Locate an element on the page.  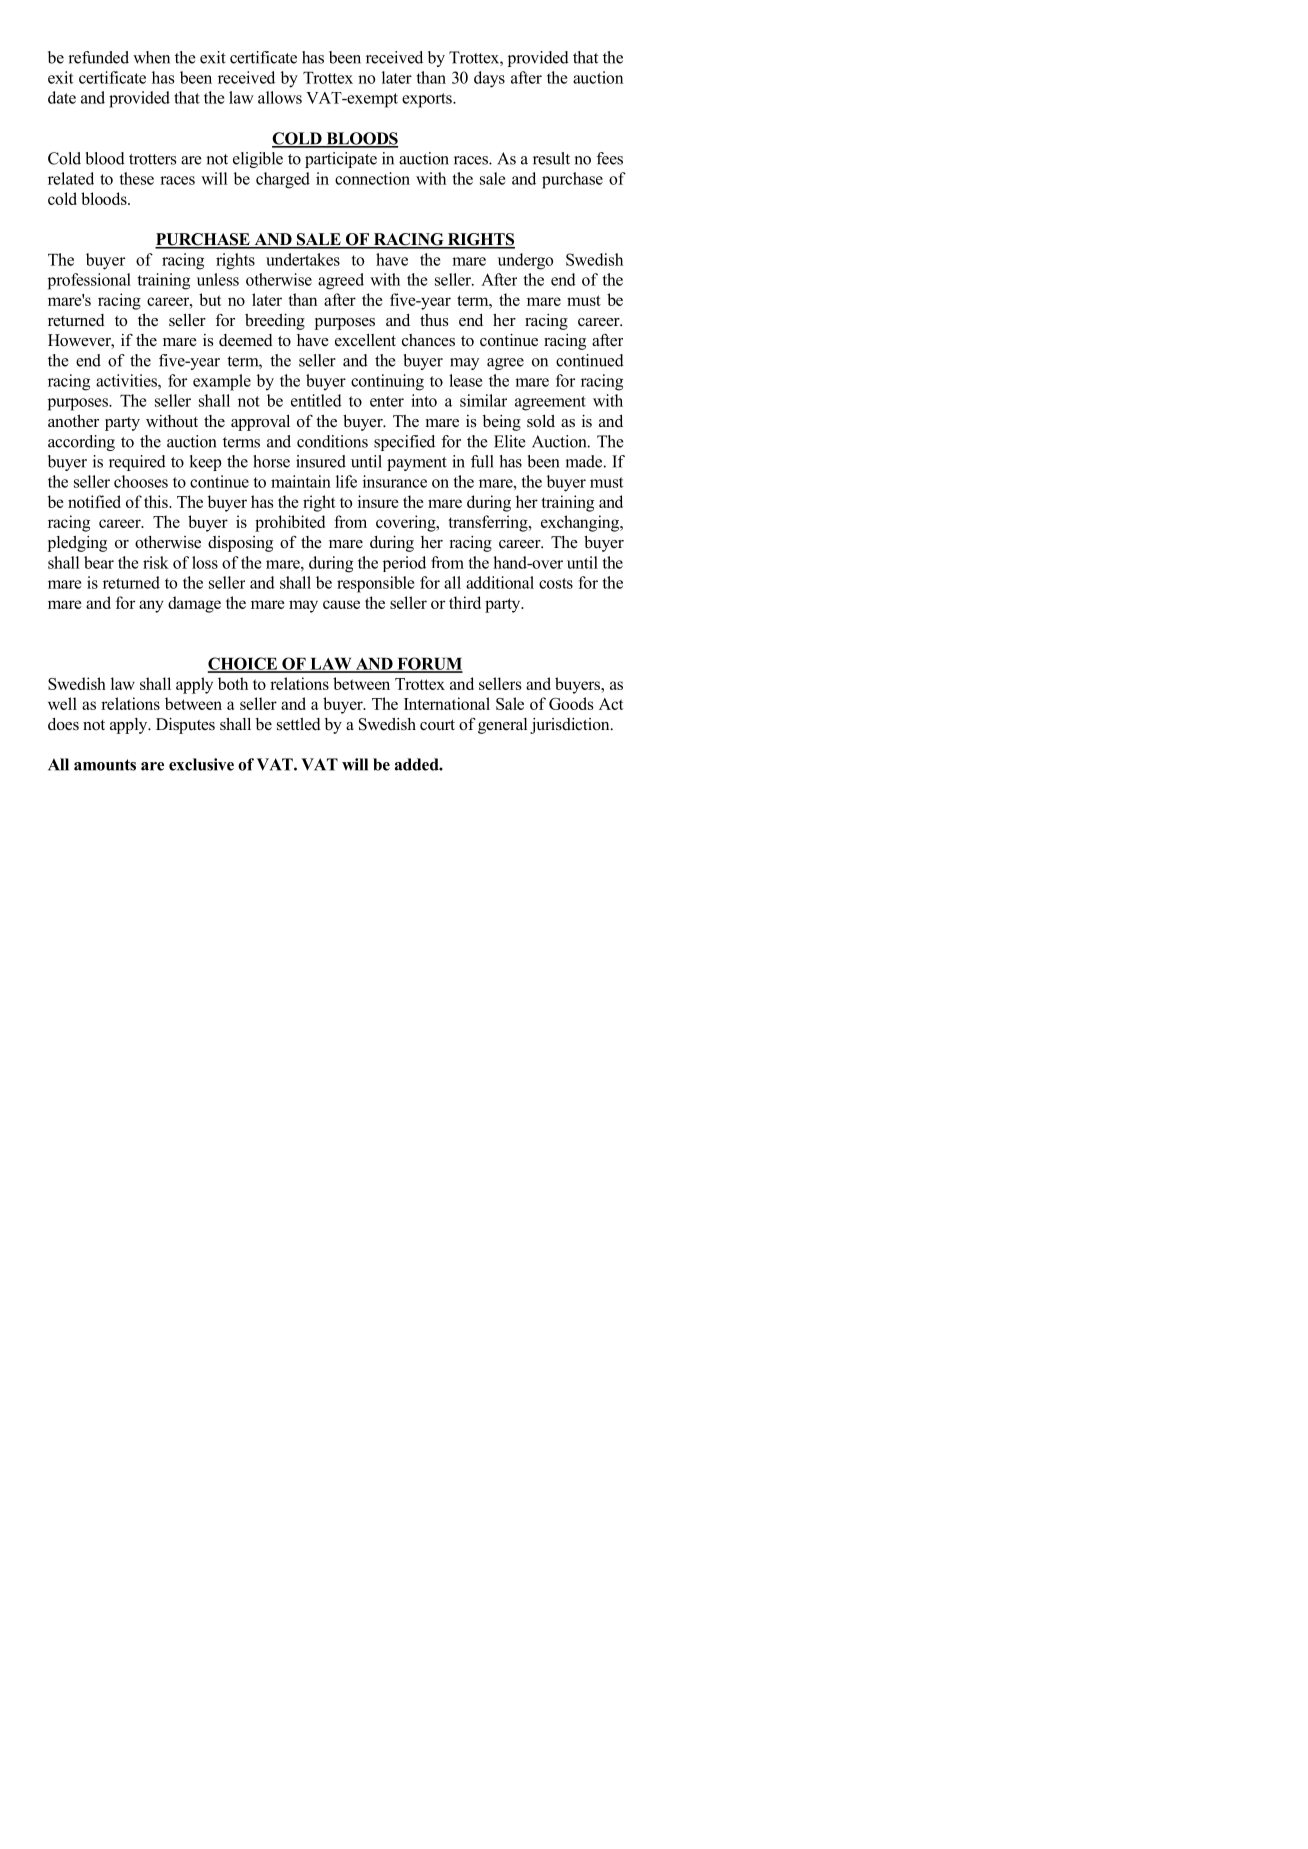
allows is located at coordinates (280, 97).
